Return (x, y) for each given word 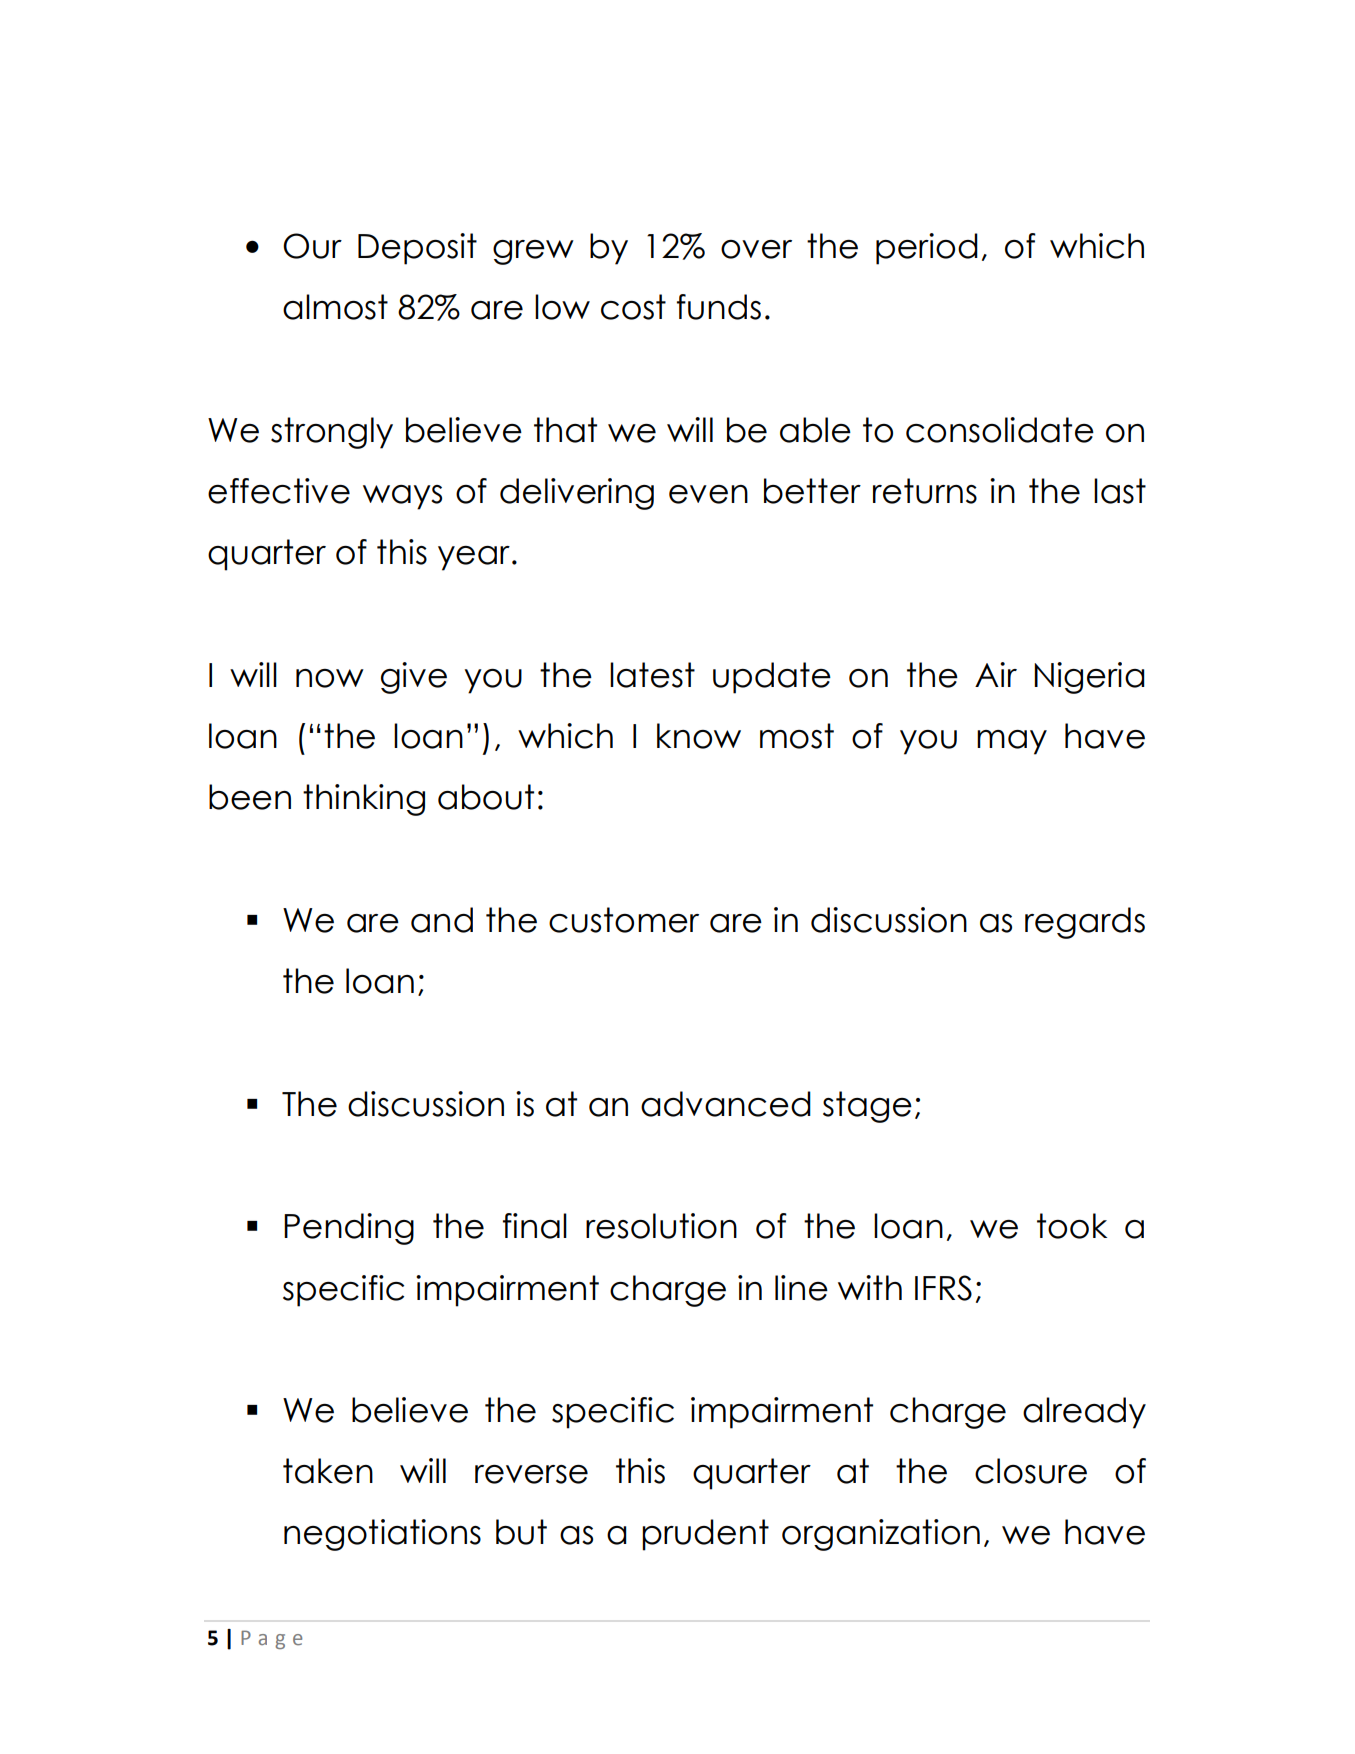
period (927, 249)
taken (328, 1471)
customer (624, 920)
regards (1085, 923)
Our (312, 246)
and (442, 920)
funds (719, 307)
